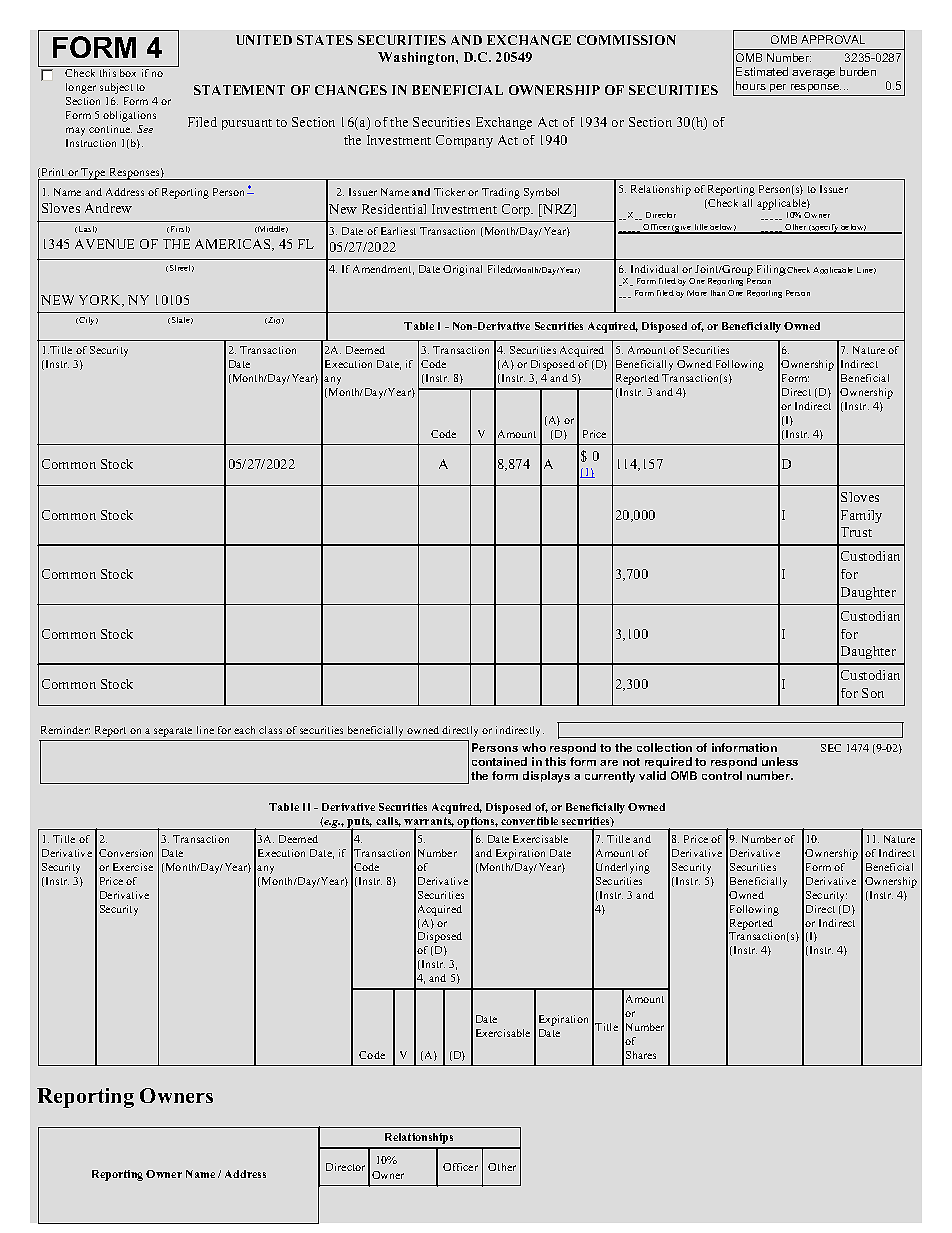  I want to click on Original, so click(462, 270).
